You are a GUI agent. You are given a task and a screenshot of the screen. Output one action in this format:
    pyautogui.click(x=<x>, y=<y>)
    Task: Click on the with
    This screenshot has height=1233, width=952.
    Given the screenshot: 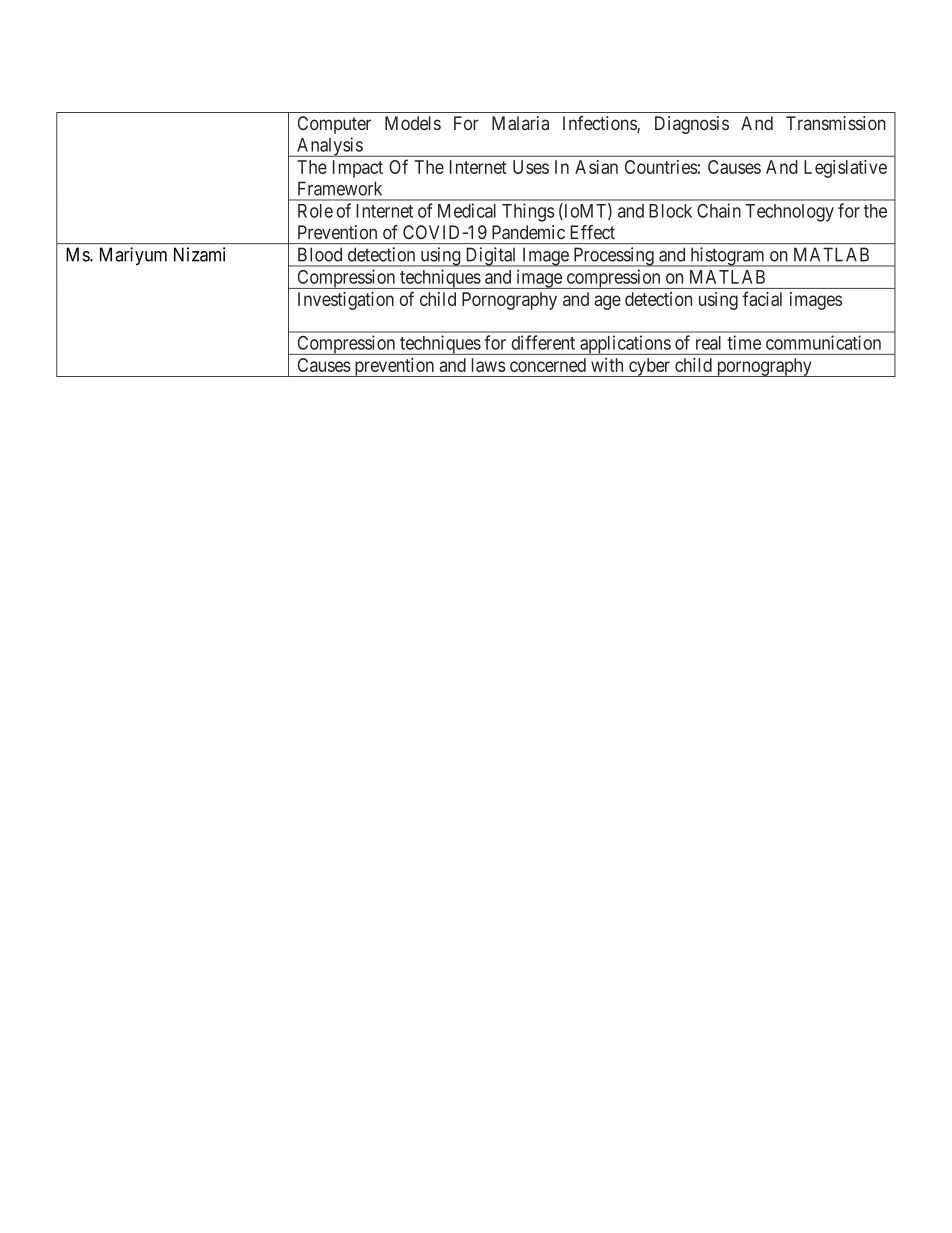 What is the action you would take?
    pyautogui.click(x=607, y=365)
